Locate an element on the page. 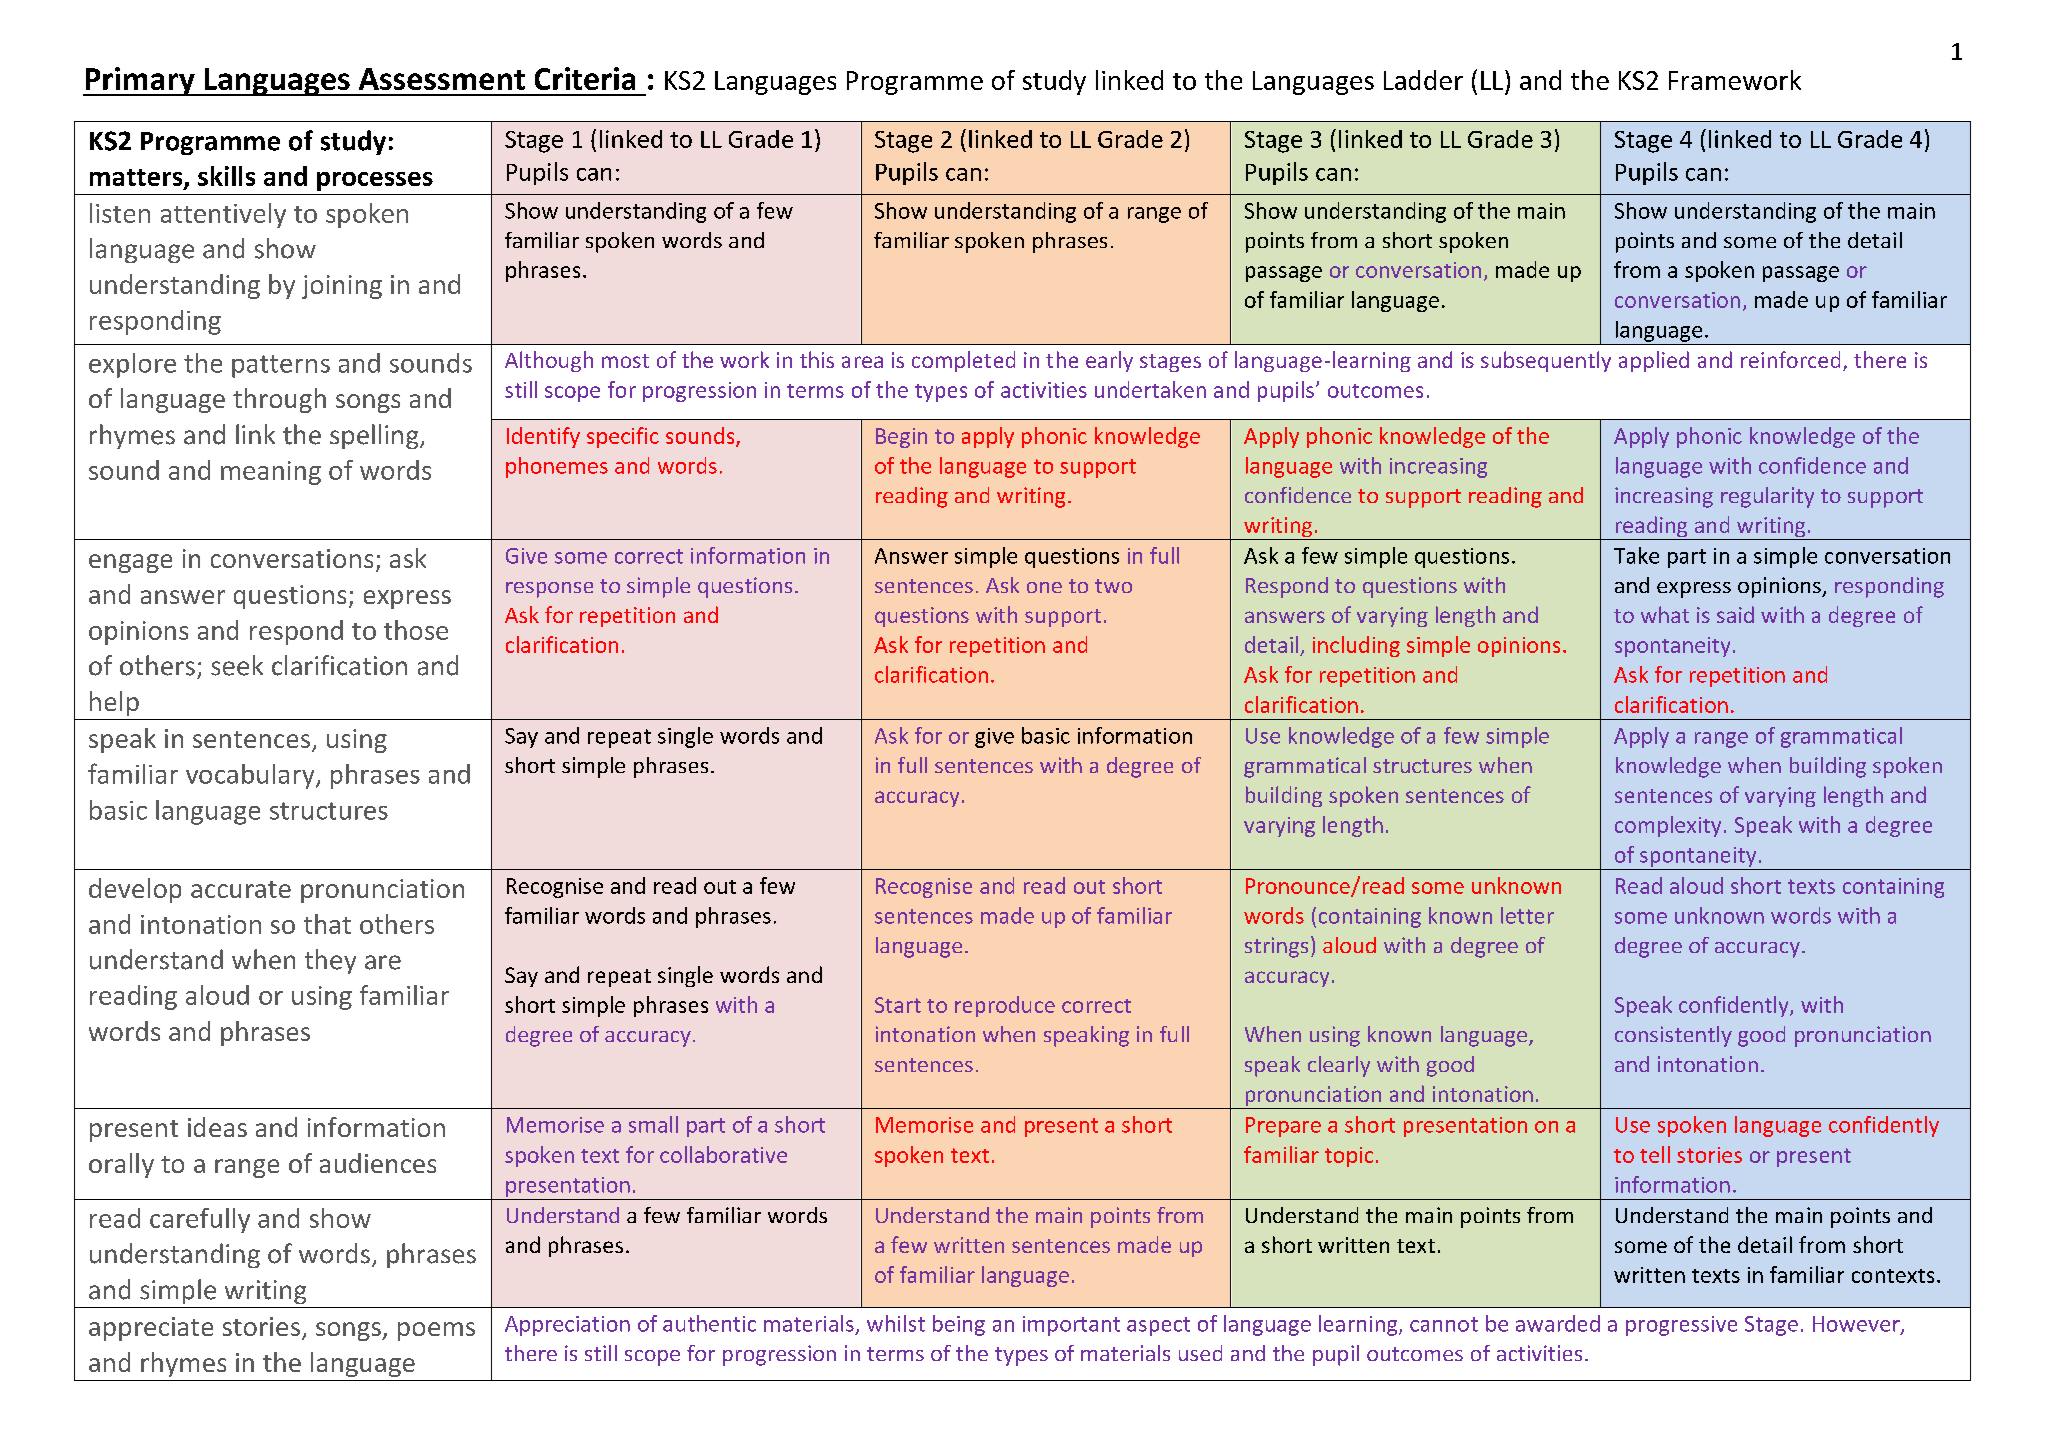 The image size is (2051, 1451). Ladder is located at coordinates (1423, 80).
